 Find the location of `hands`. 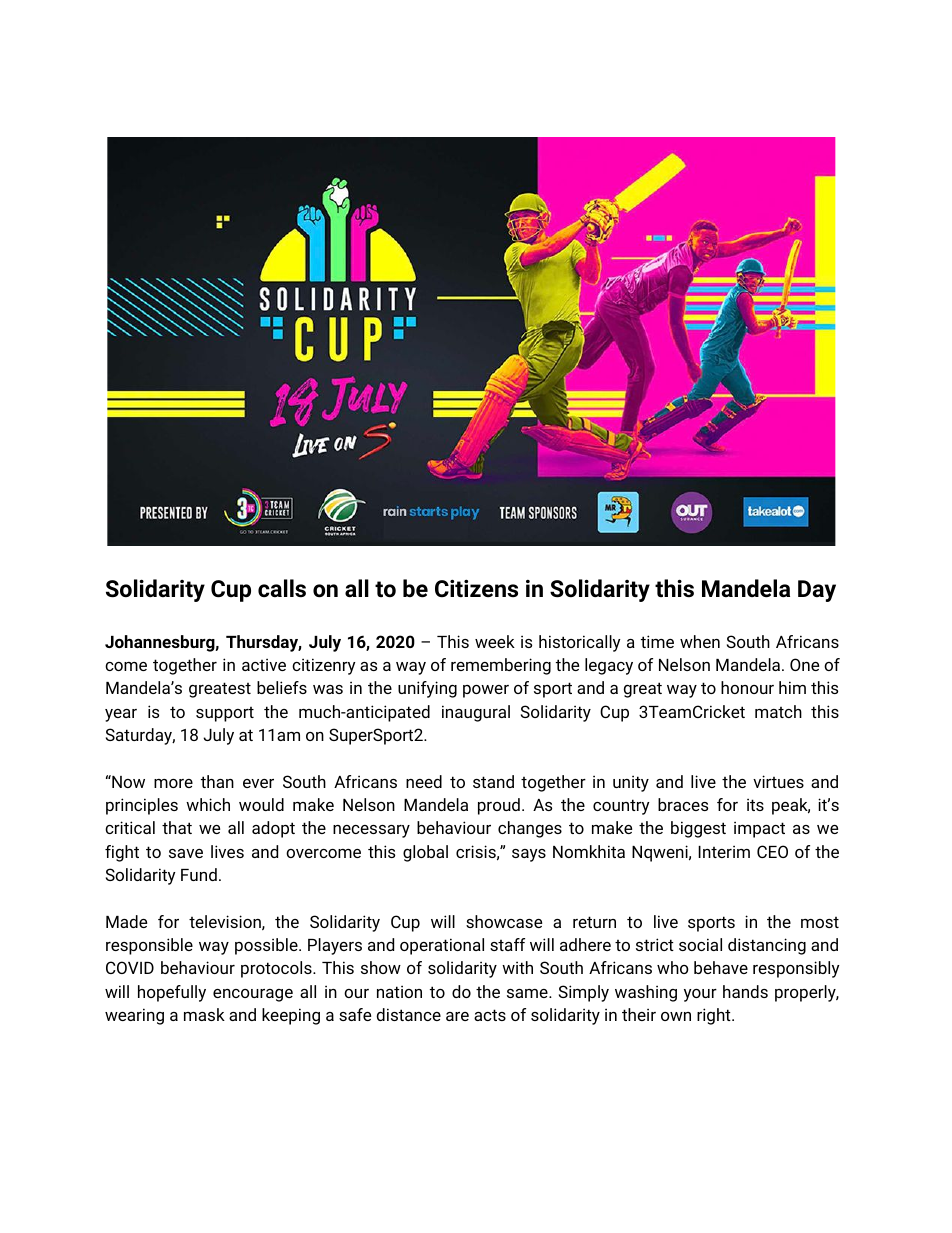

hands is located at coordinates (745, 991).
